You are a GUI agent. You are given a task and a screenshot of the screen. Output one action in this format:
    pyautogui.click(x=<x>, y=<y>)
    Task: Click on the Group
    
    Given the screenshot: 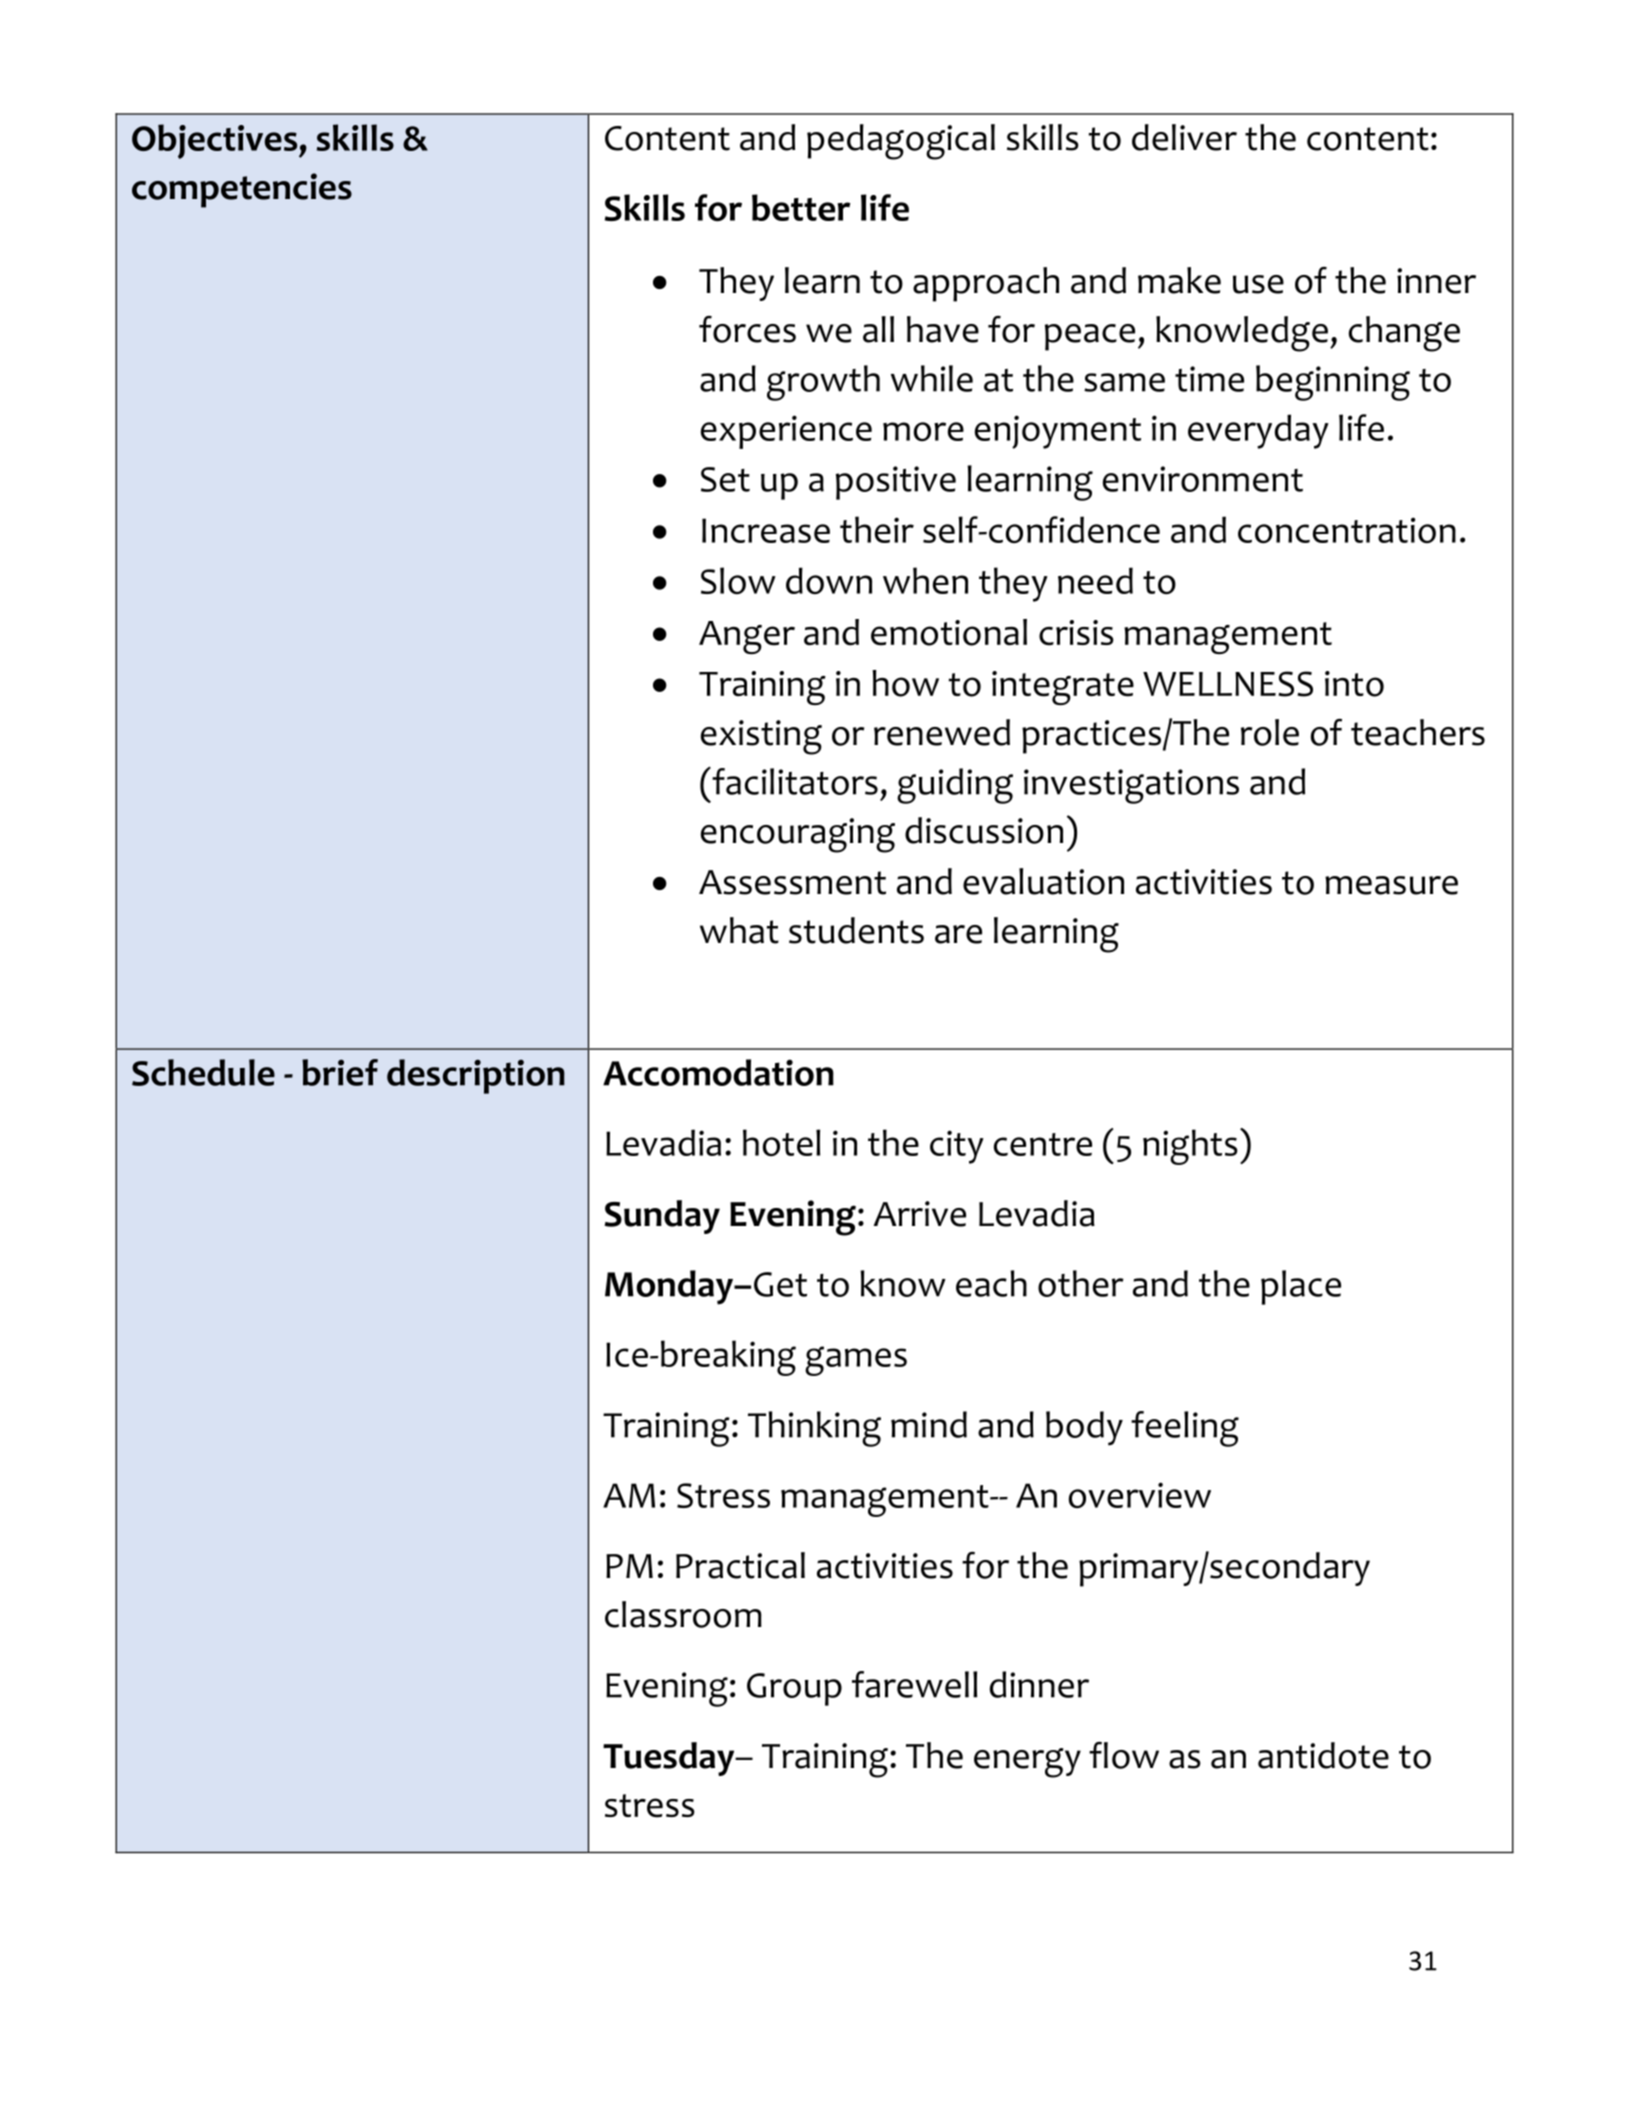 What is the action you would take?
    pyautogui.click(x=794, y=1689)
